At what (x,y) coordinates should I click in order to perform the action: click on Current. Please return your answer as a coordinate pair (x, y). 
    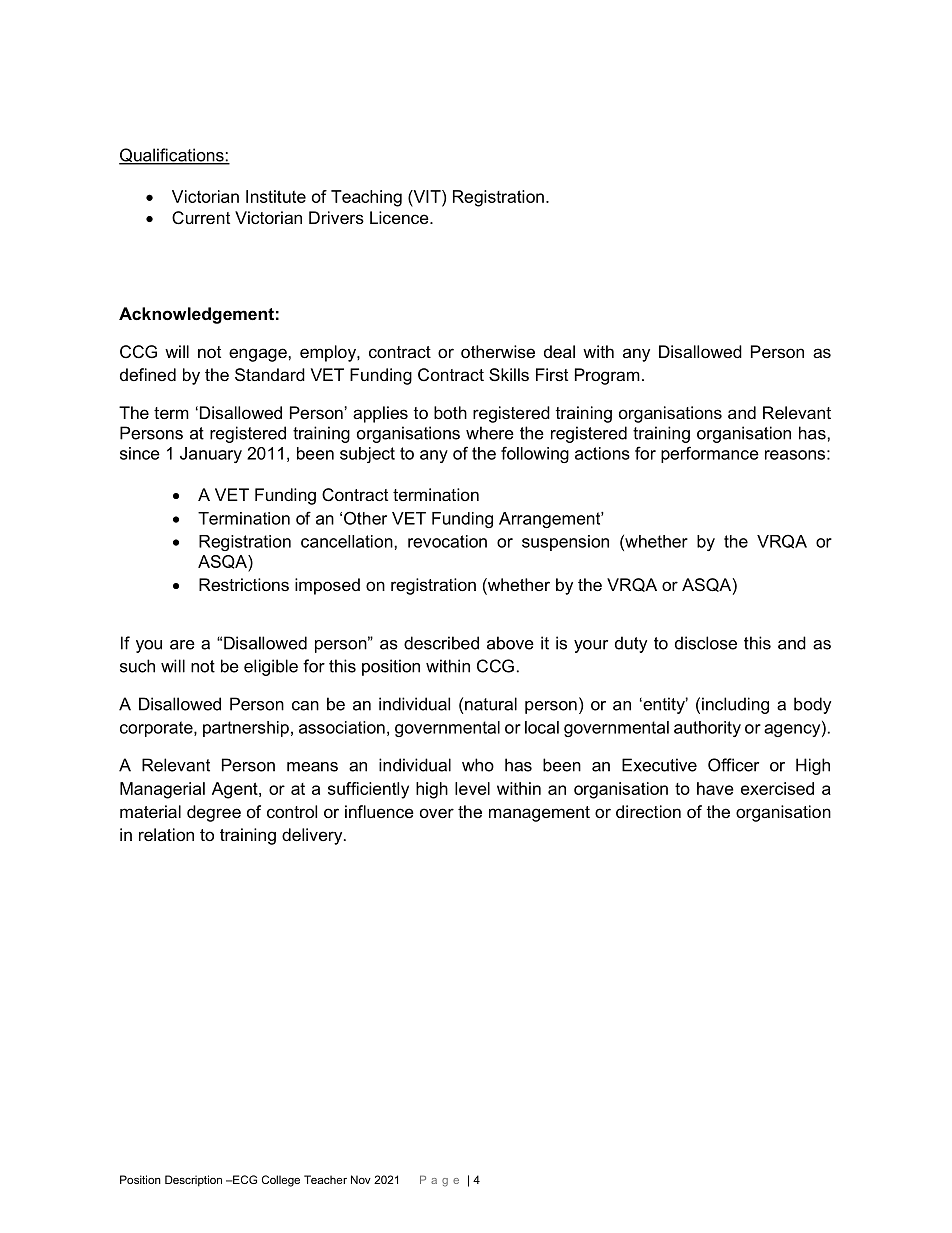
    Looking at the image, I should click on (201, 218).
